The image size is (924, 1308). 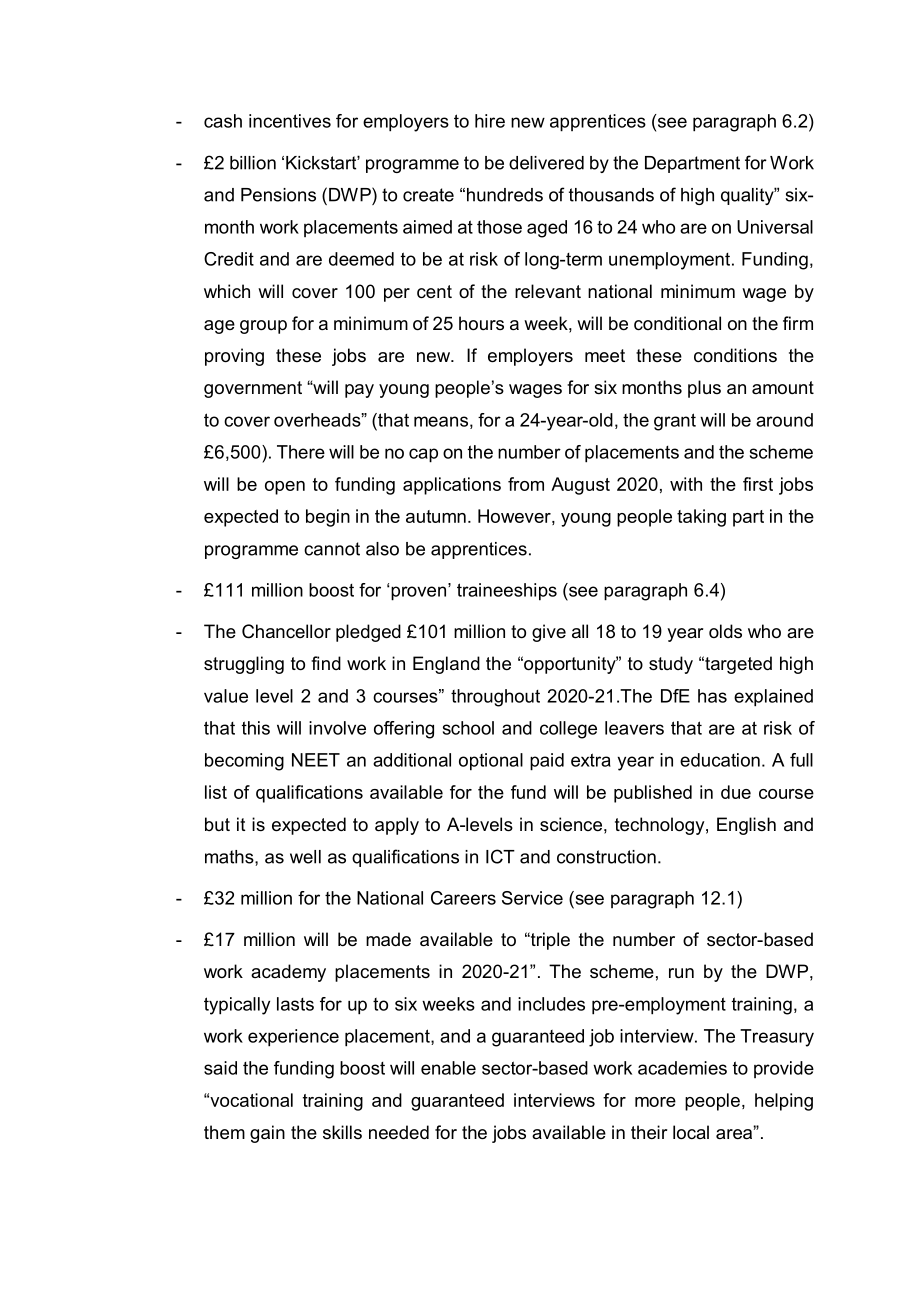 What do you see at coordinates (448, 1068) in the screenshot?
I see `enable` at bounding box center [448, 1068].
